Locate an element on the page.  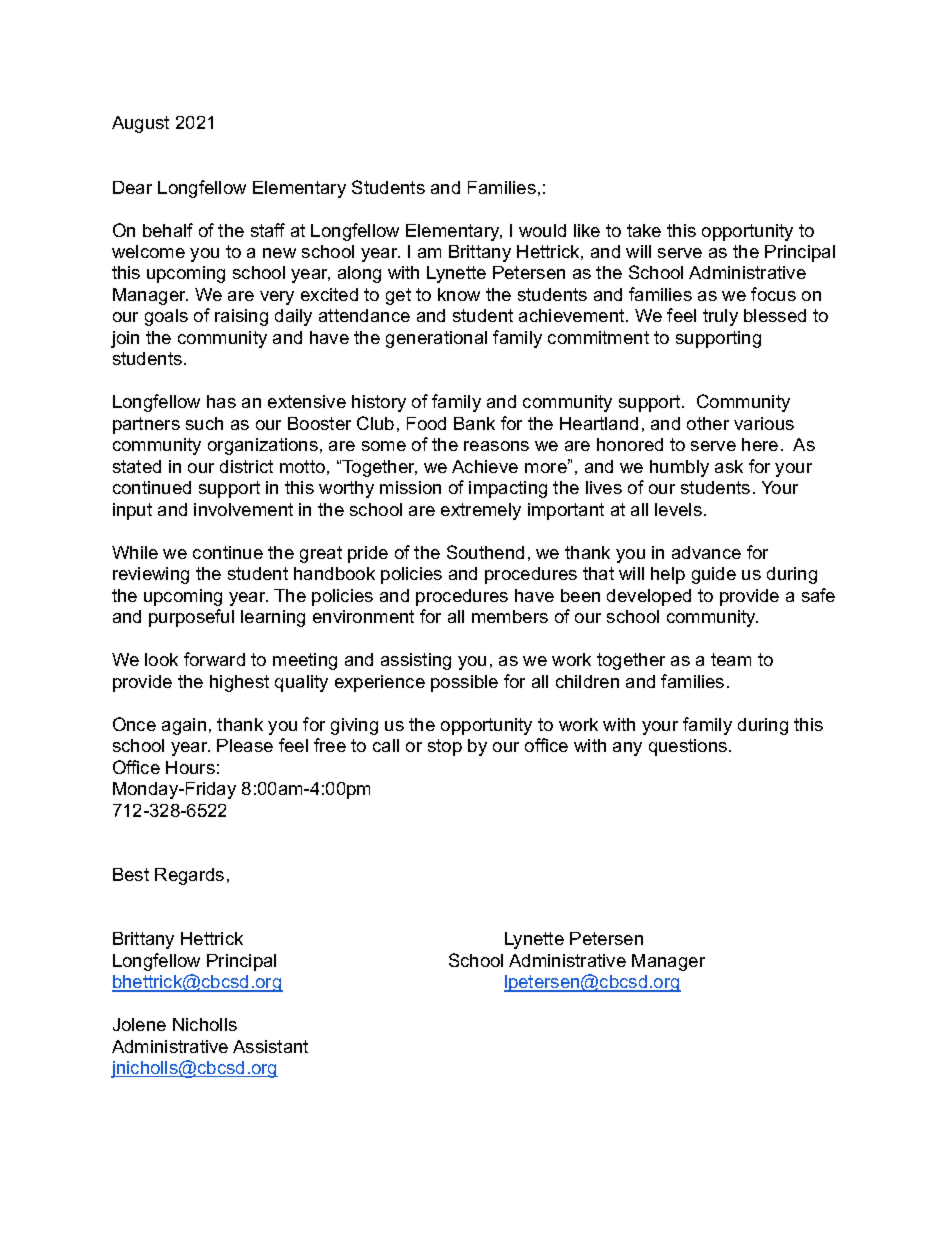
questions is located at coordinates (689, 747).
